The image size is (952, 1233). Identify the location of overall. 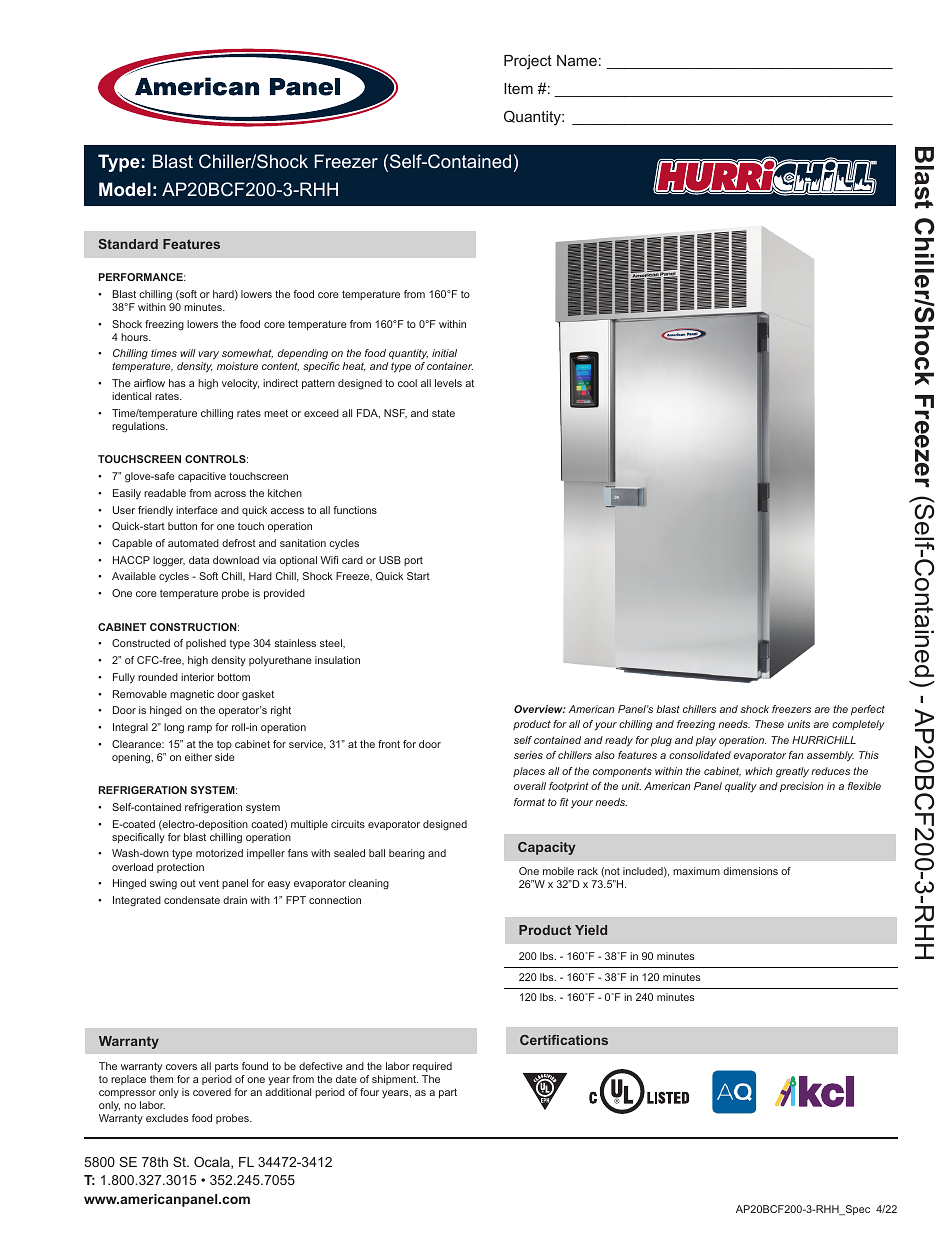
(530, 786).
